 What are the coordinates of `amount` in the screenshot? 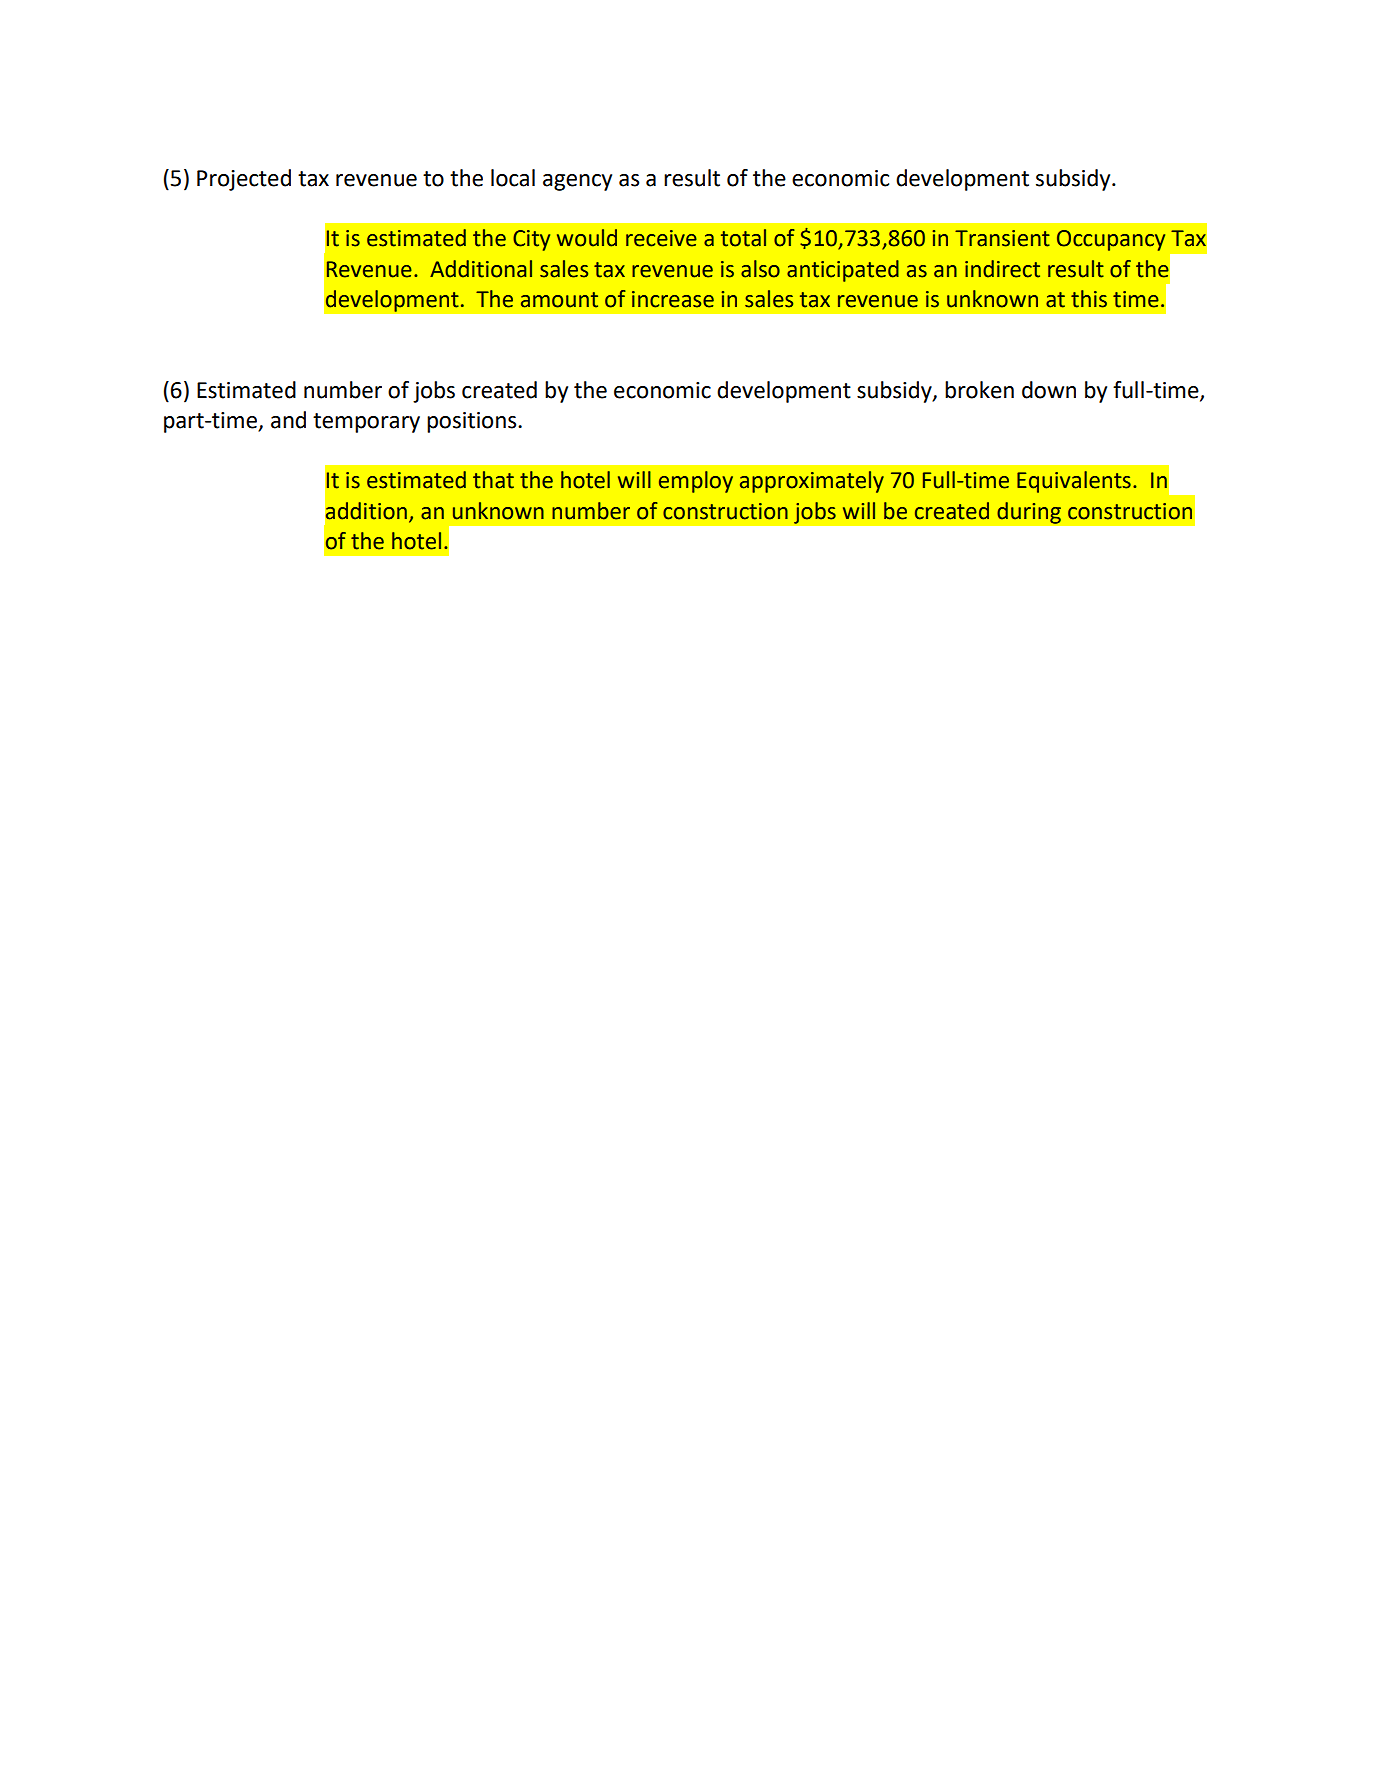 It's located at (559, 300).
